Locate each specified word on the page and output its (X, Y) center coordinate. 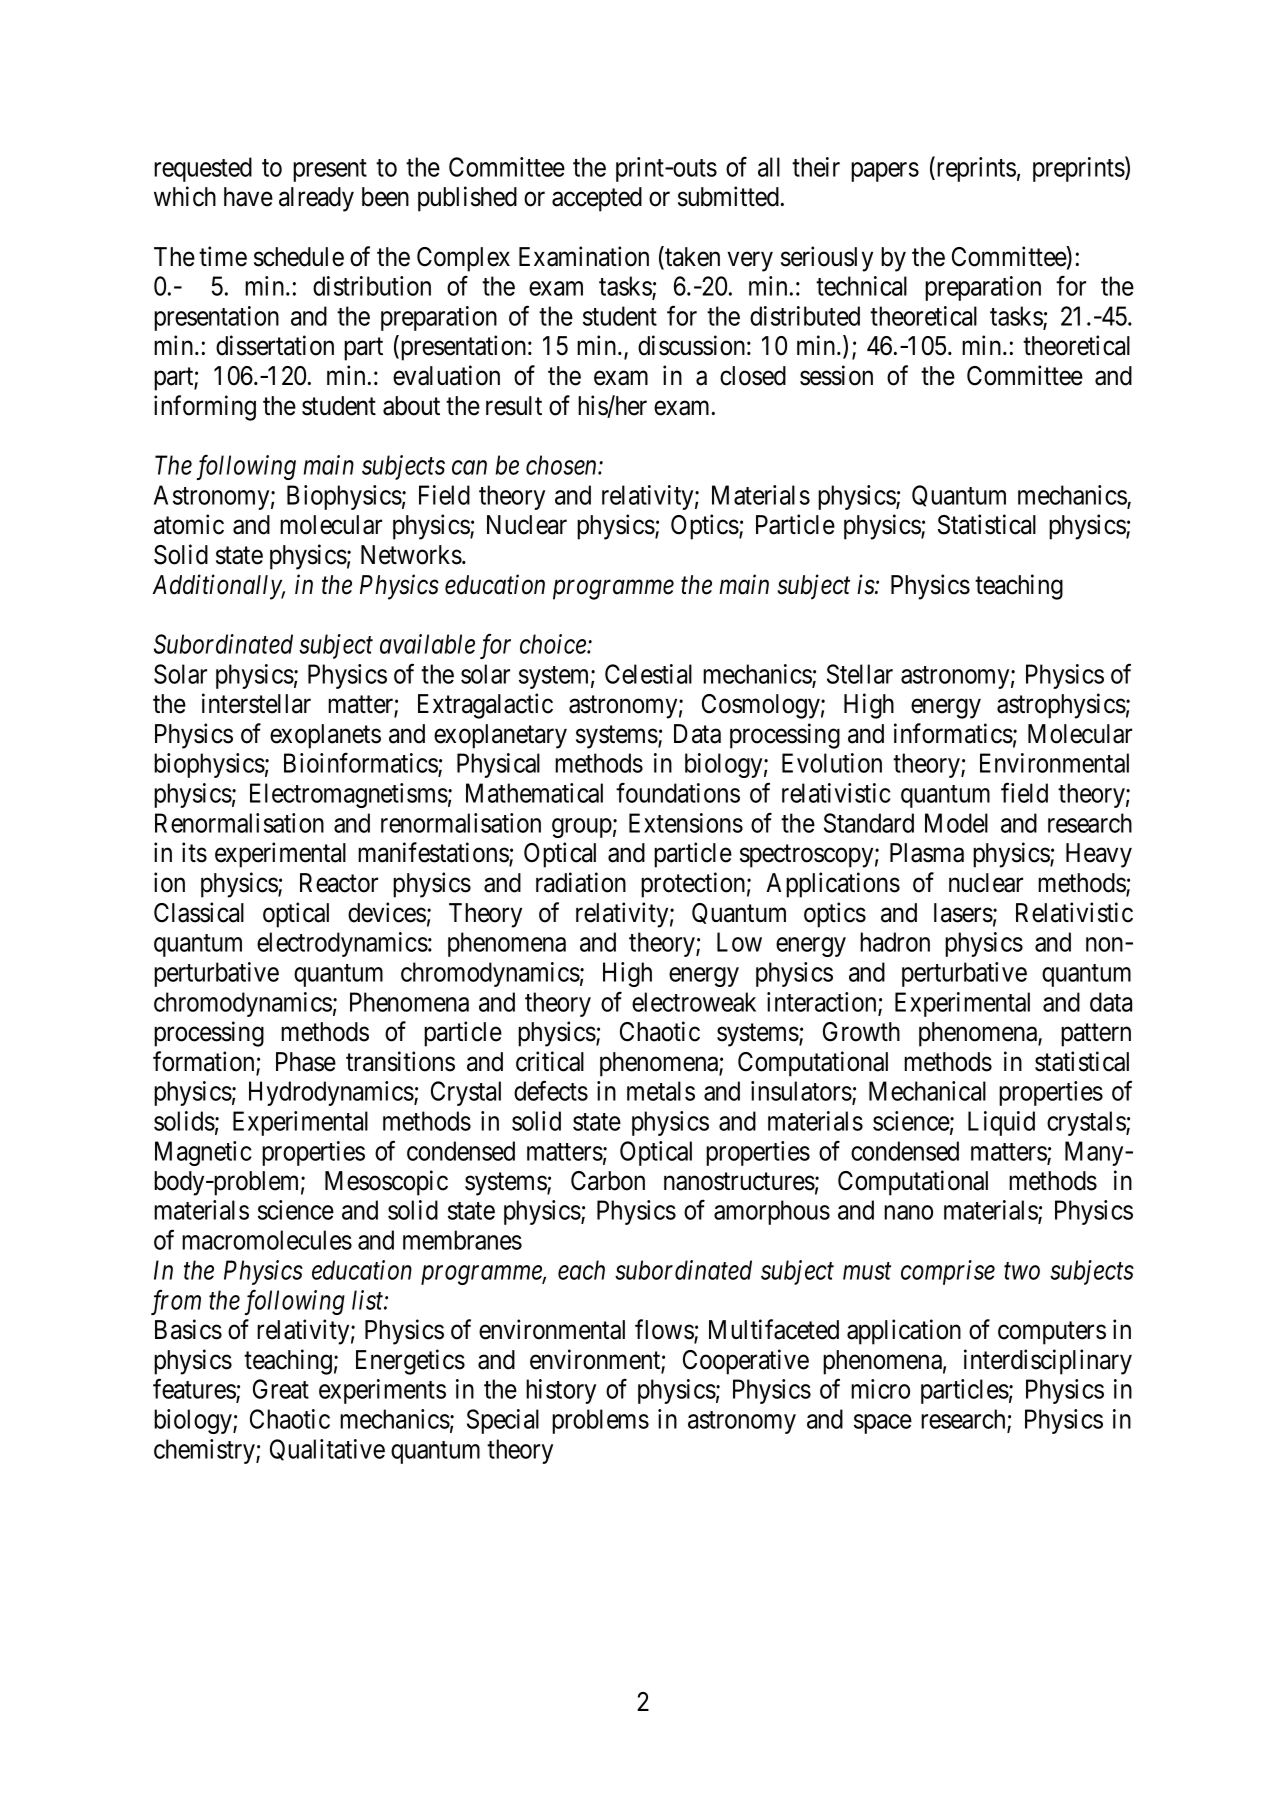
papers (885, 172)
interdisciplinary (1048, 1362)
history (561, 1391)
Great (281, 1389)
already (316, 199)
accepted (597, 199)
